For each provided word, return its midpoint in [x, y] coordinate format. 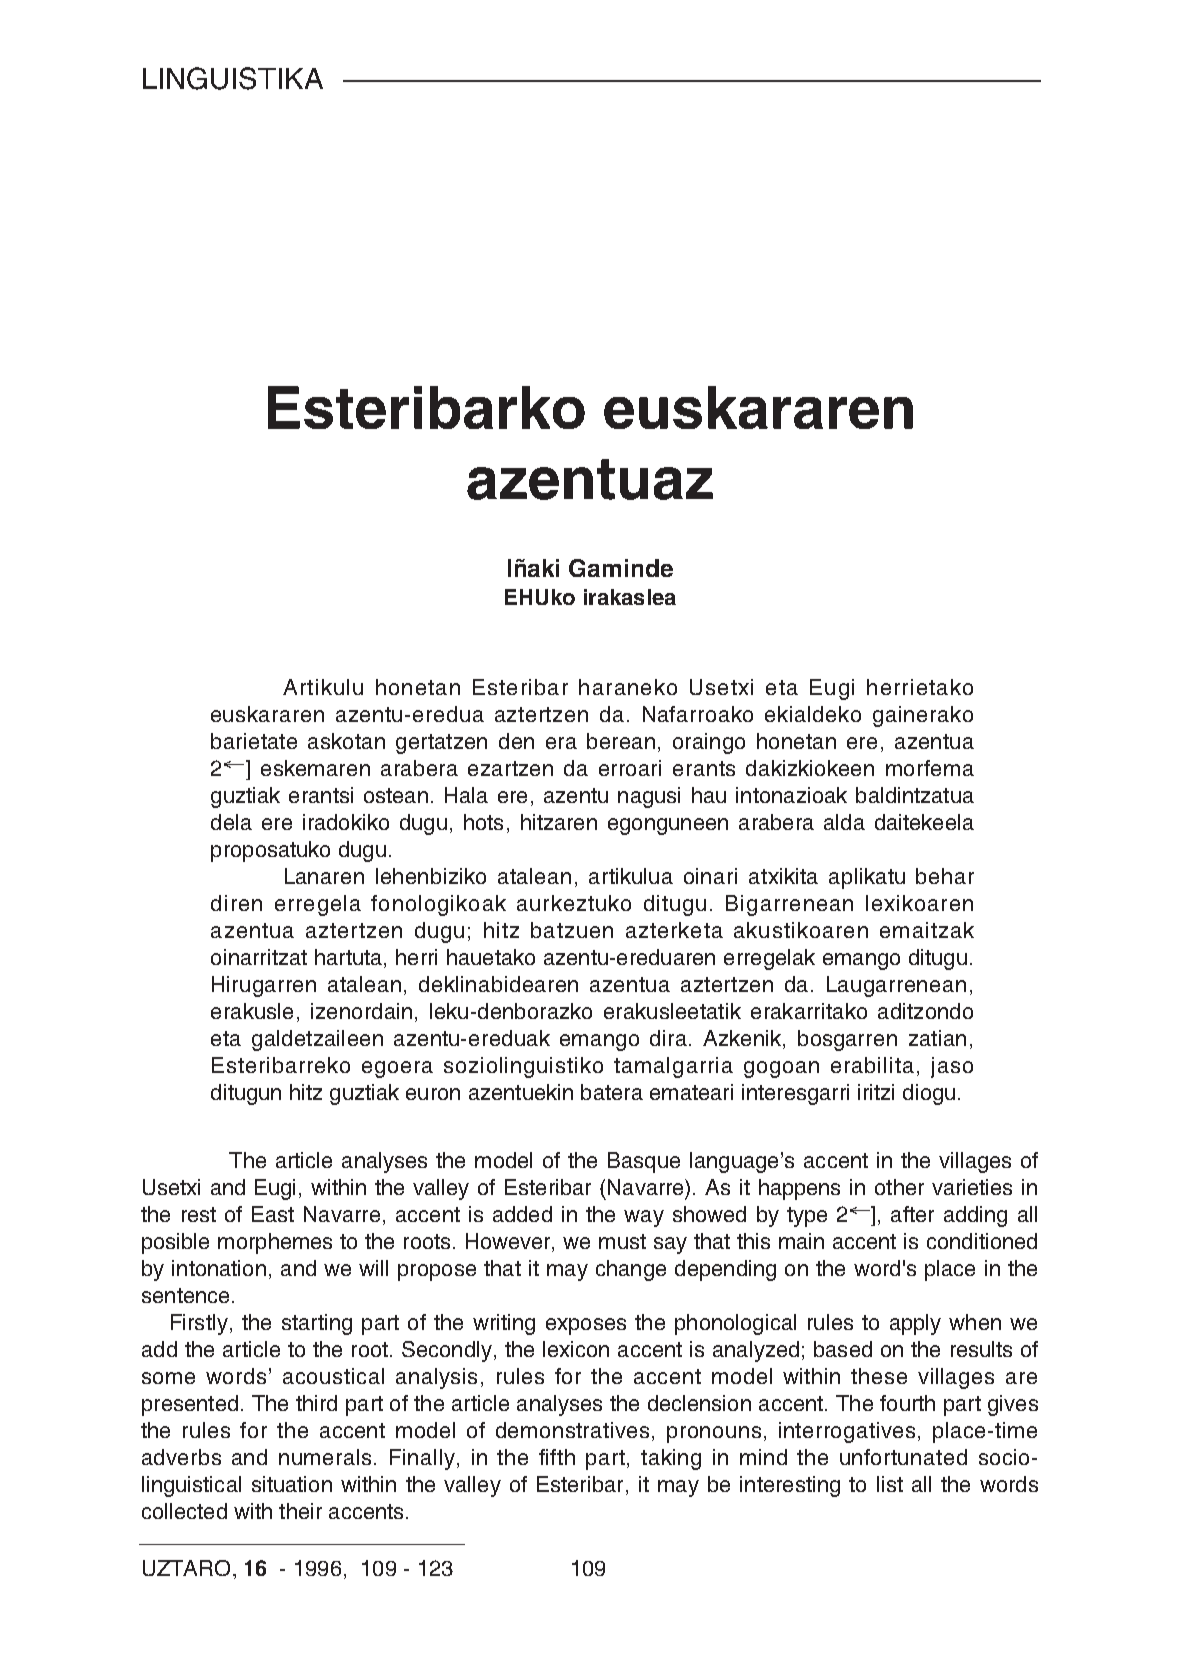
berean [621, 741]
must [622, 1241]
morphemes [275, 1243]
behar [945, 876]
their [300, 1511]
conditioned [982, 1241]
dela [231, 822]
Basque [644, 1162]
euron [433, 1094]
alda [844, 822]
